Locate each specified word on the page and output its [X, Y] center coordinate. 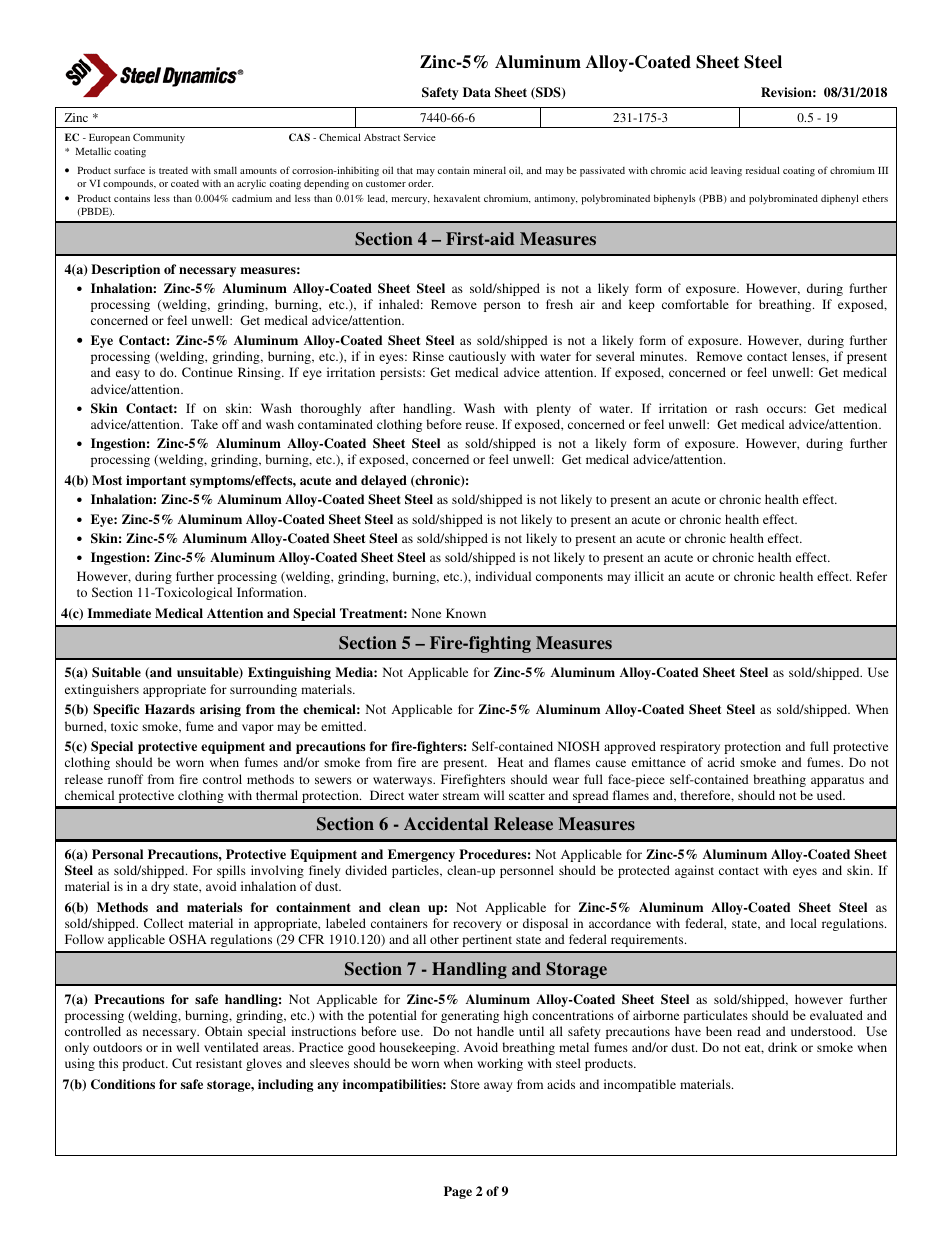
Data [477, 92]
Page [458, 1192]
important [156, 481]
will [494, 795]
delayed [384, 481]
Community [159, 138]
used [831, 795]
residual [763, 170]
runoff [125, 779]
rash [746, 408]
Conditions [123, 1084]
